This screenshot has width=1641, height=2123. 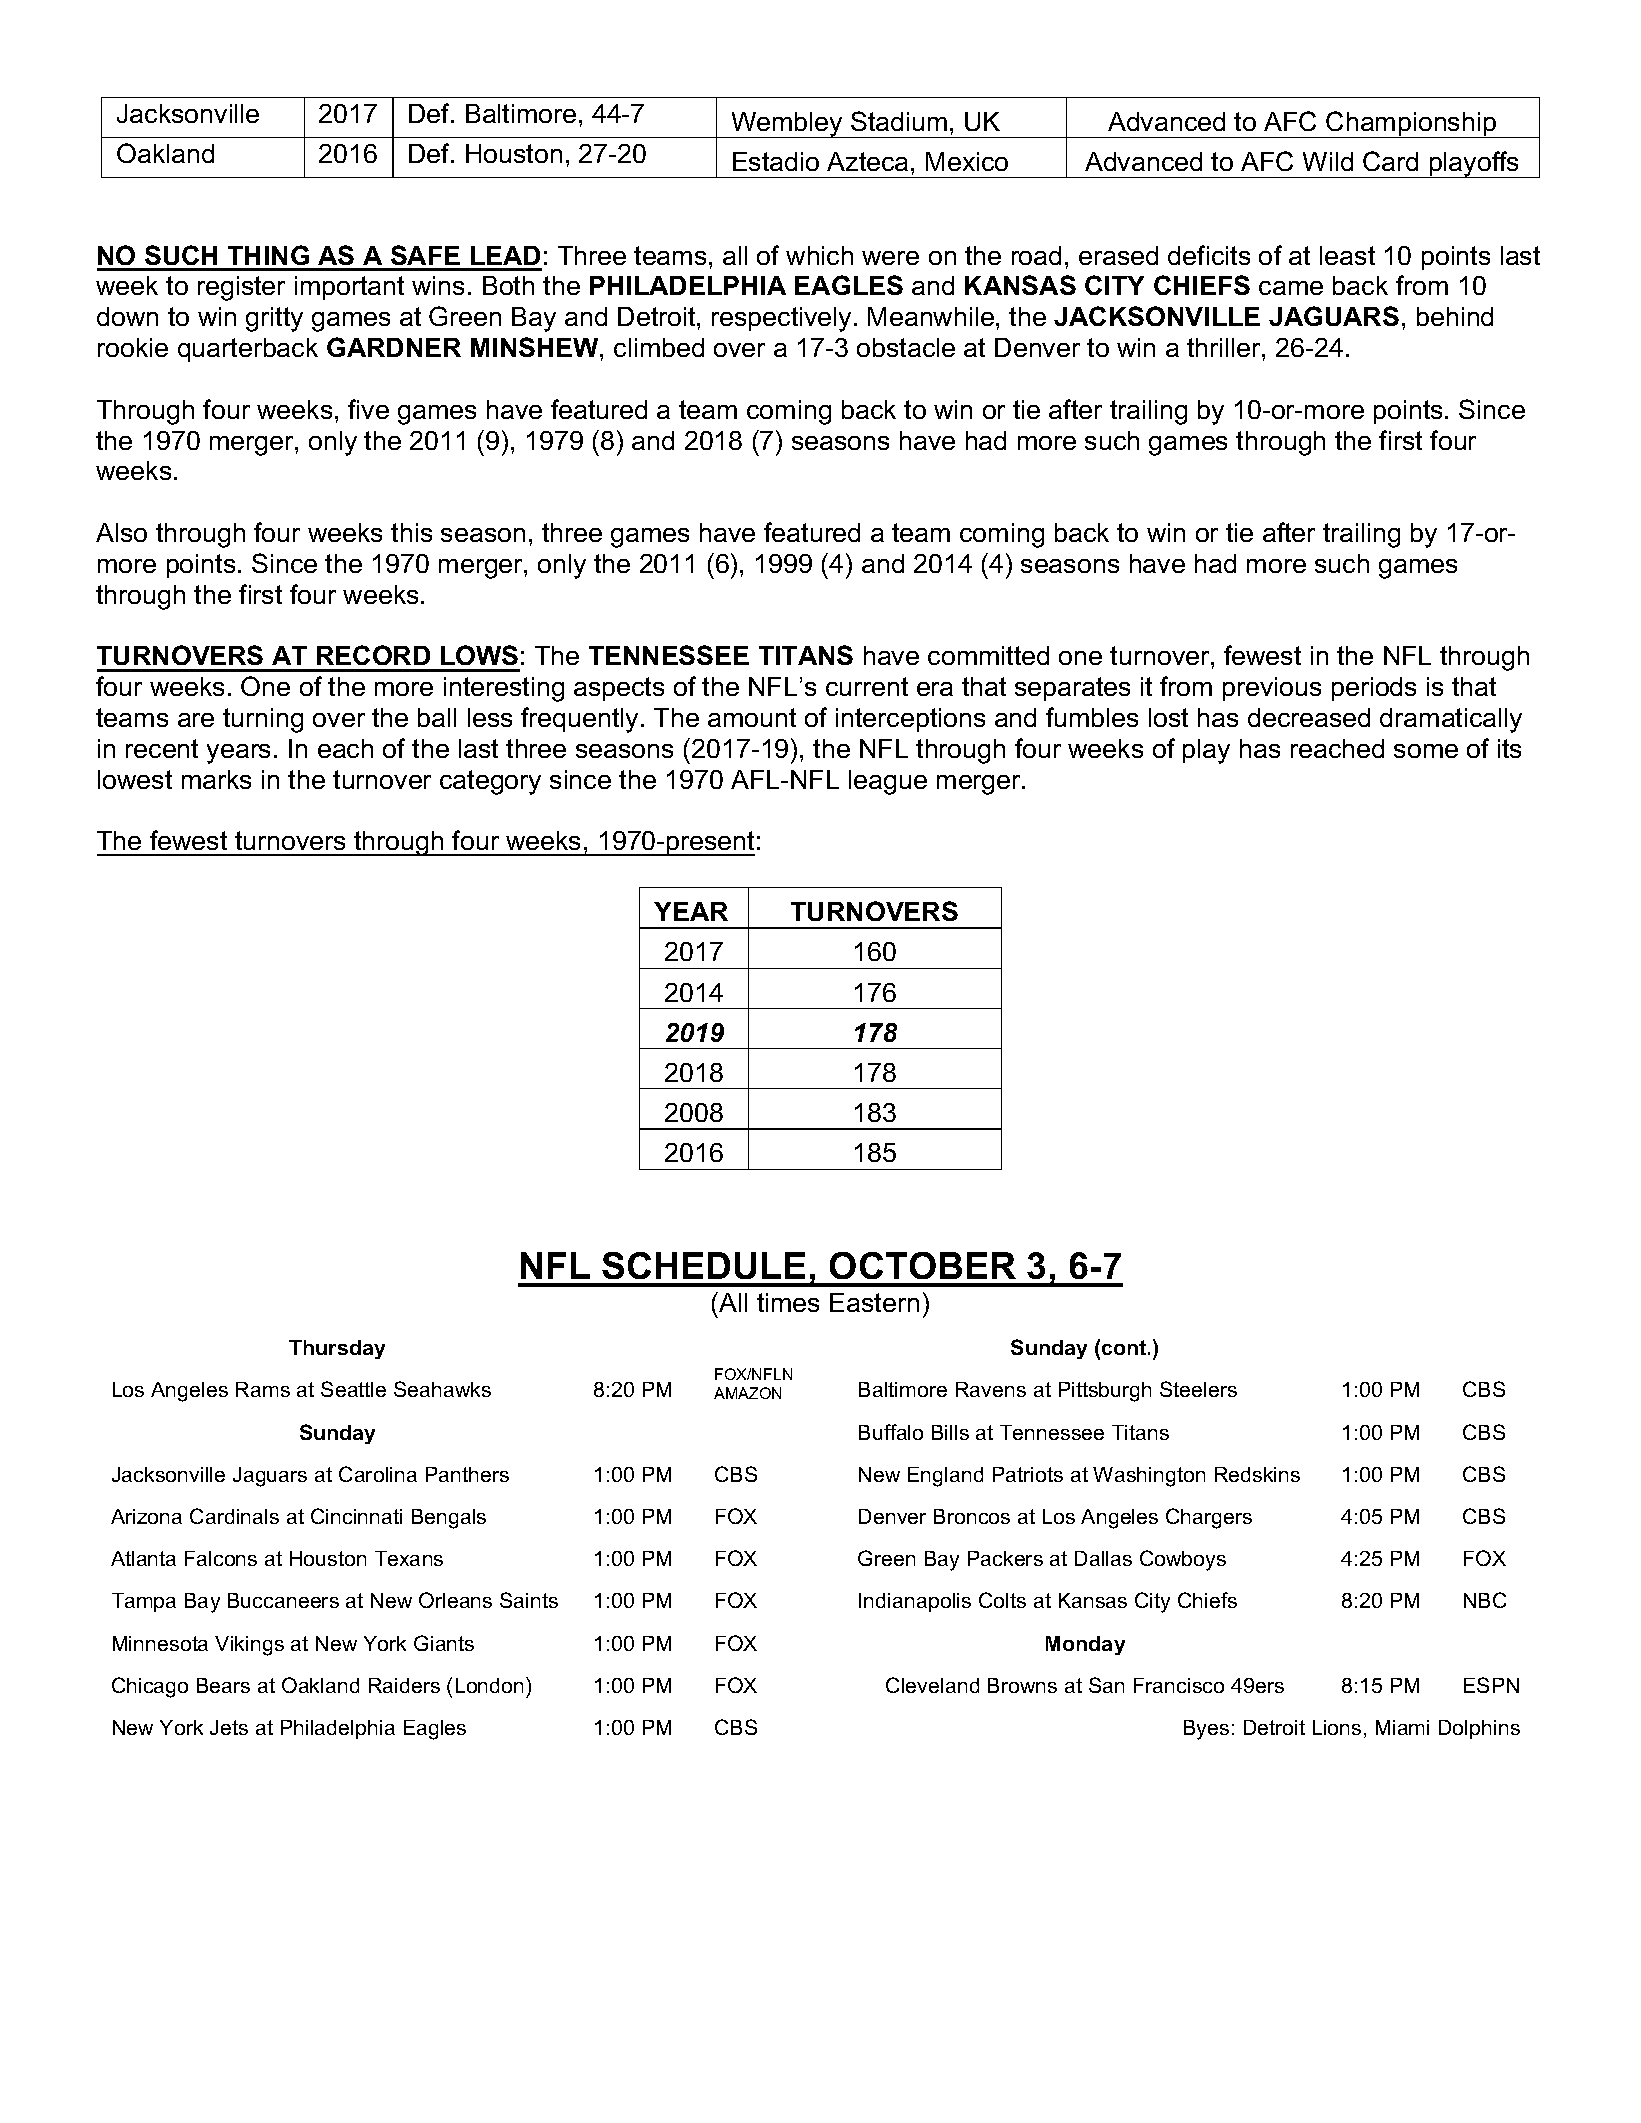 I want to click on Thursday, so click(x=337, y=1349).
